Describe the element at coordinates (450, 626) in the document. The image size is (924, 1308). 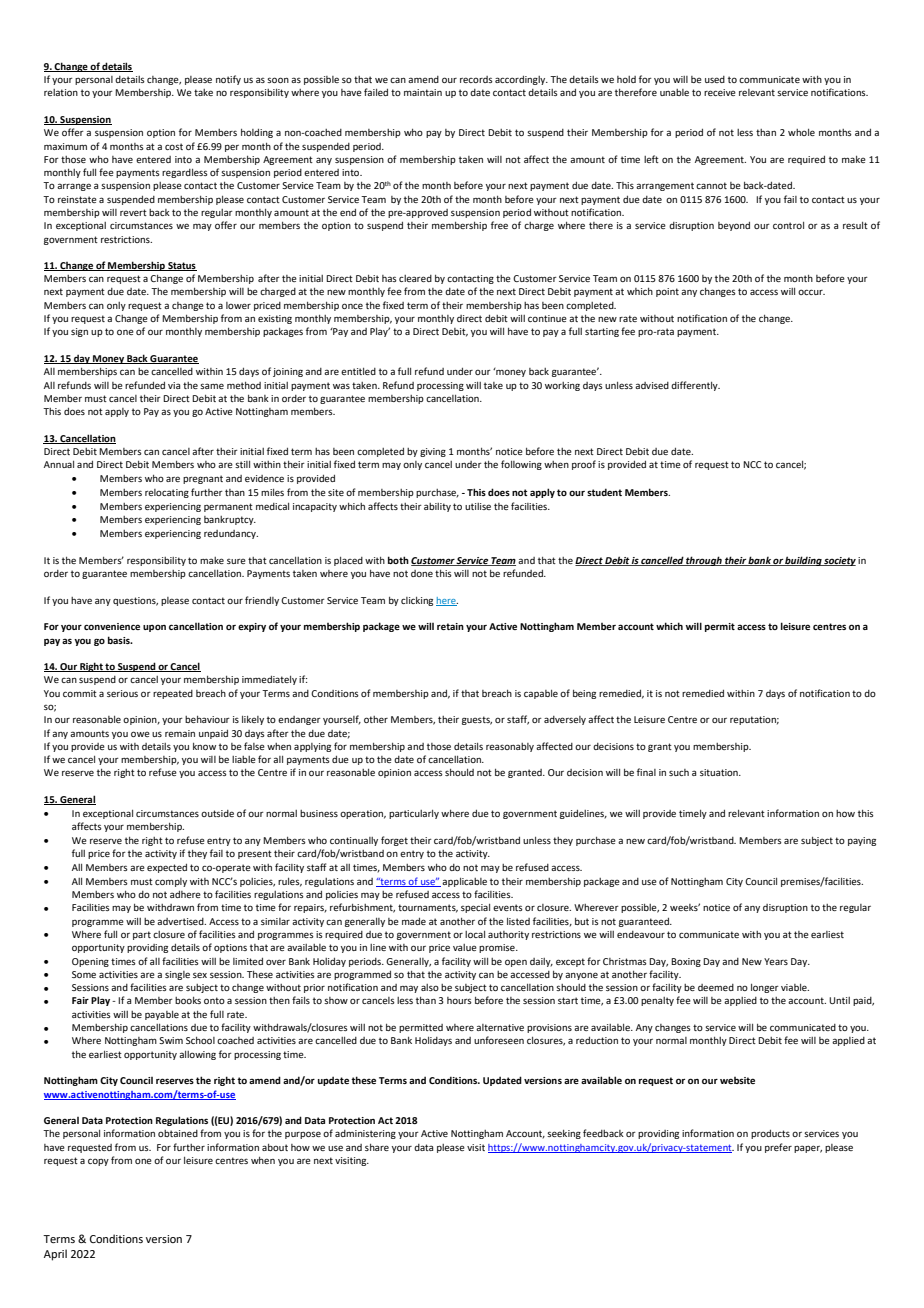
I see `retain` at that location.
